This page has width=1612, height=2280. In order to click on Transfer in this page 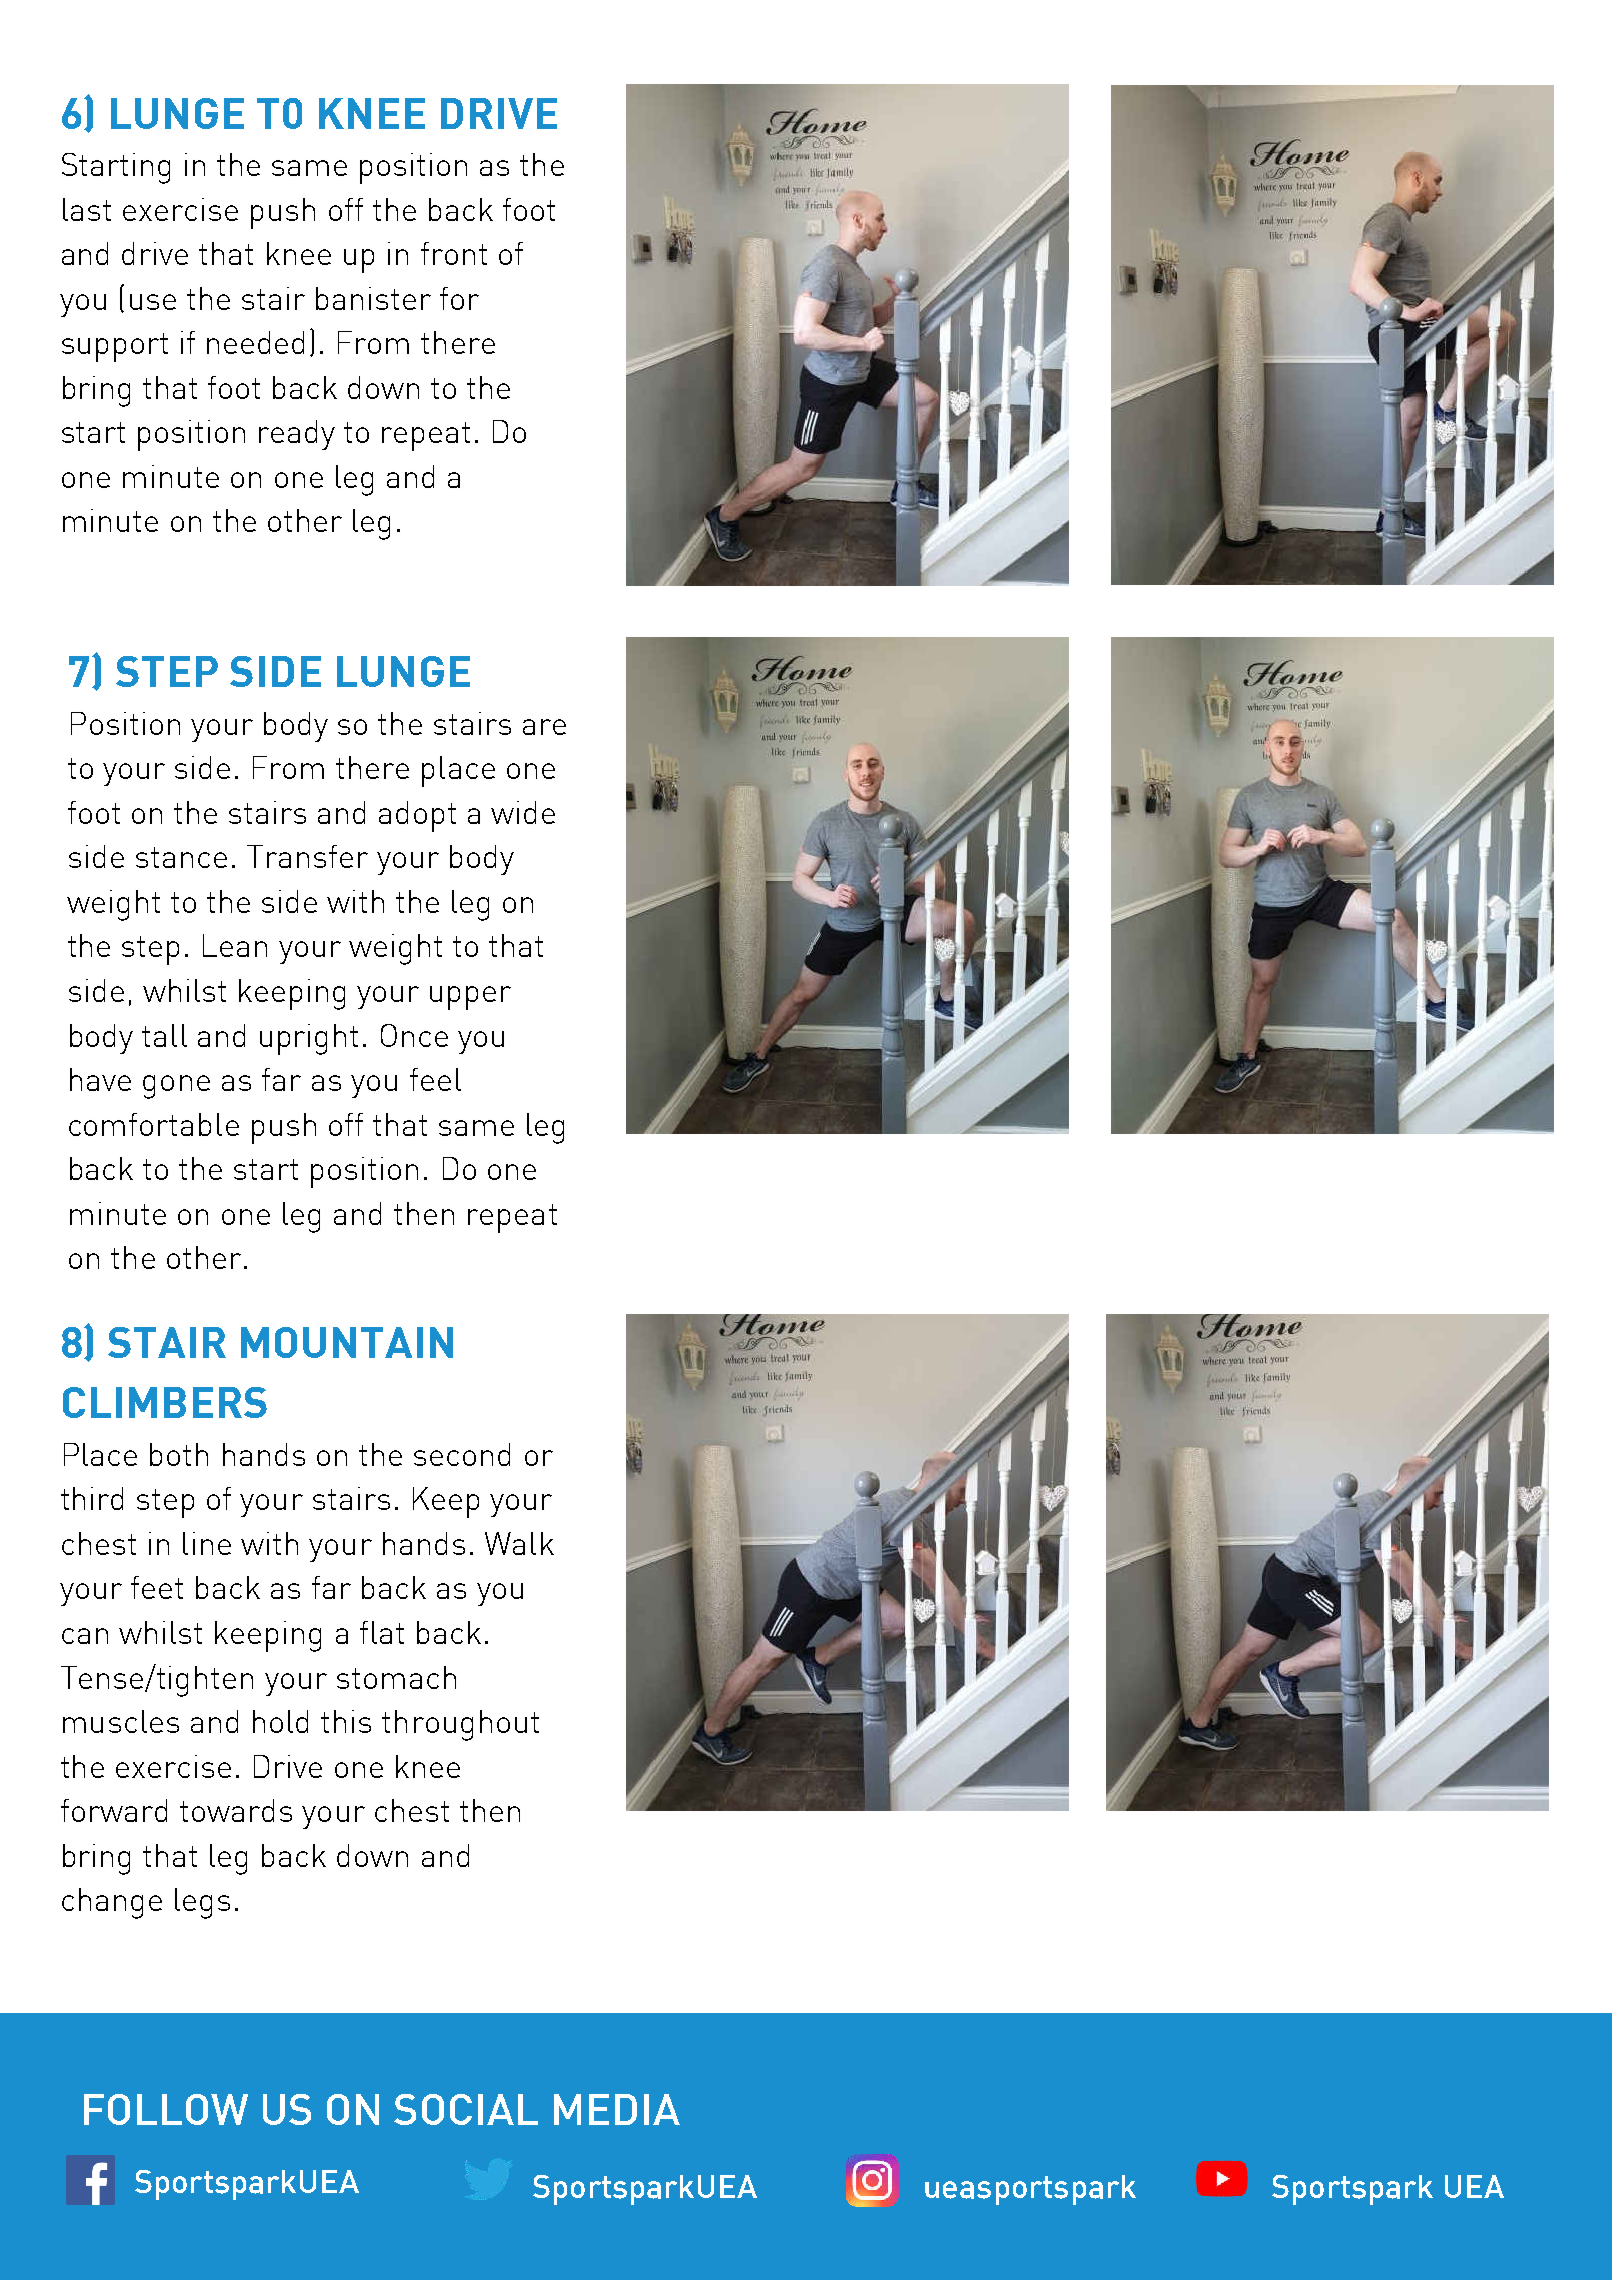, I will do `click(307, 856)`.
